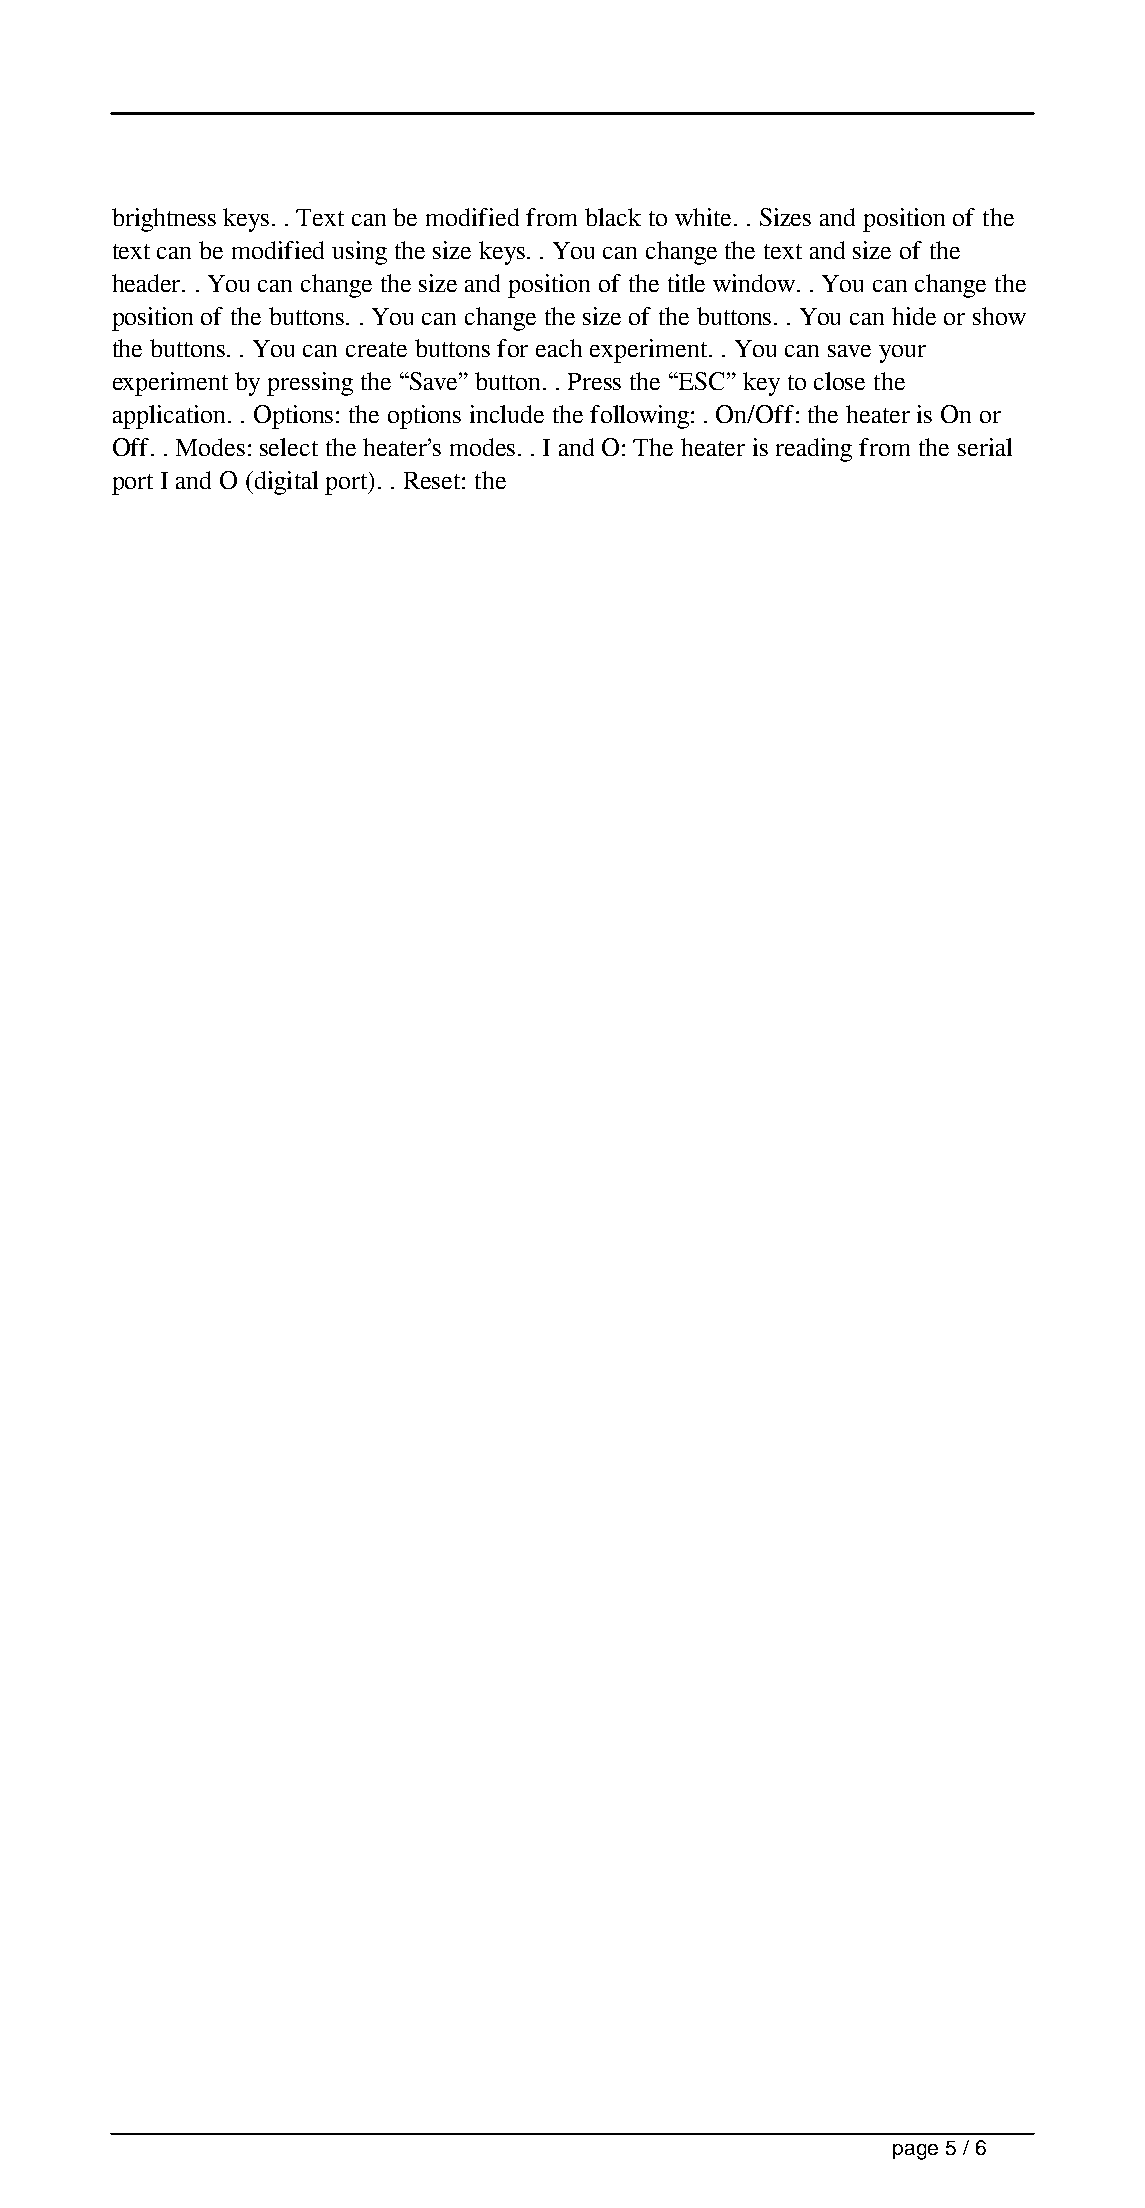 This image has height=2208, width=1145. What do you see at coordinates (641, 417) in the image?
I see `following` at bounding box center [641, 417].
